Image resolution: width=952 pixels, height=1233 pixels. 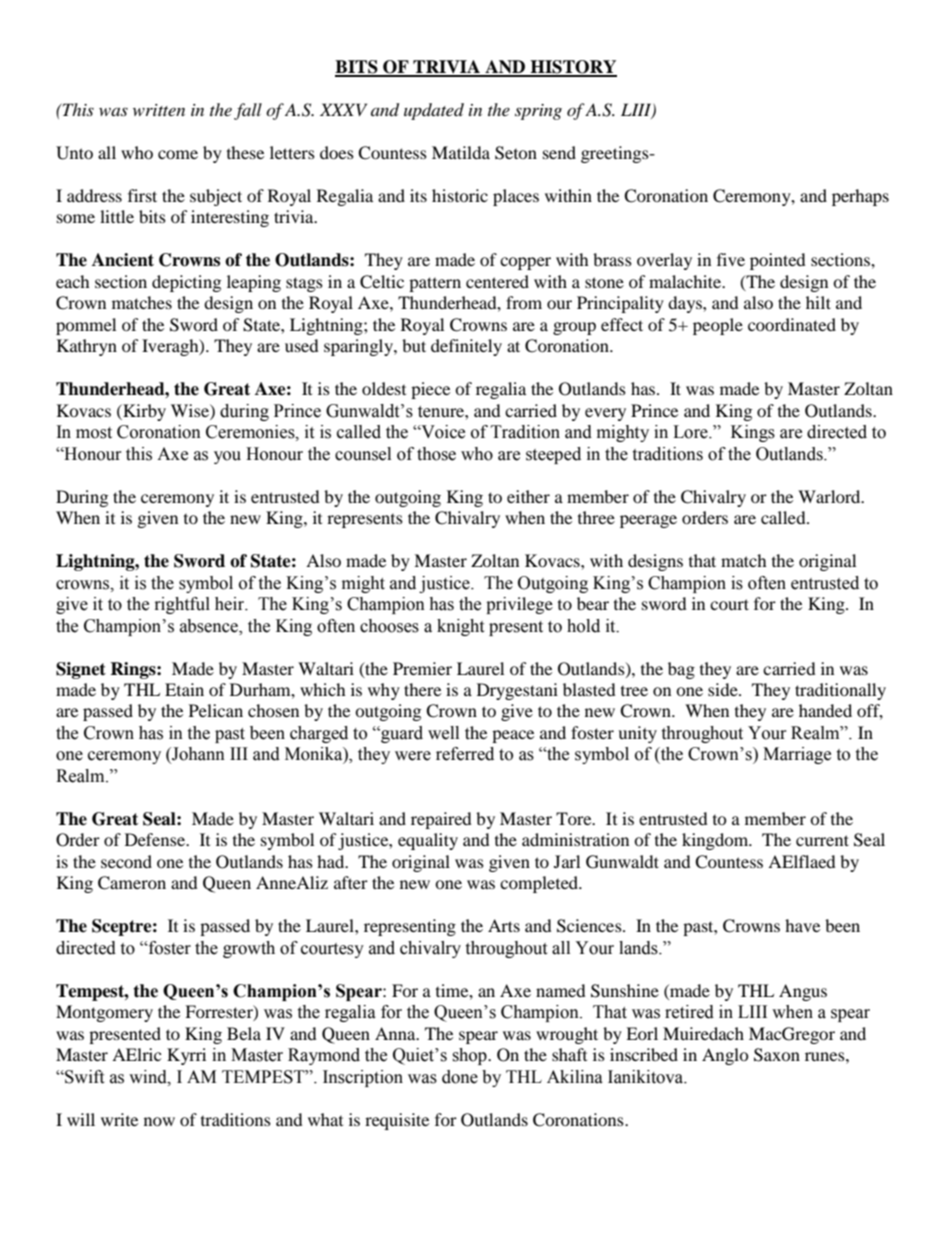 What do you see at coordinates (159, 1121) in the document?
I see `now` at bounding box center [159, 1121].
